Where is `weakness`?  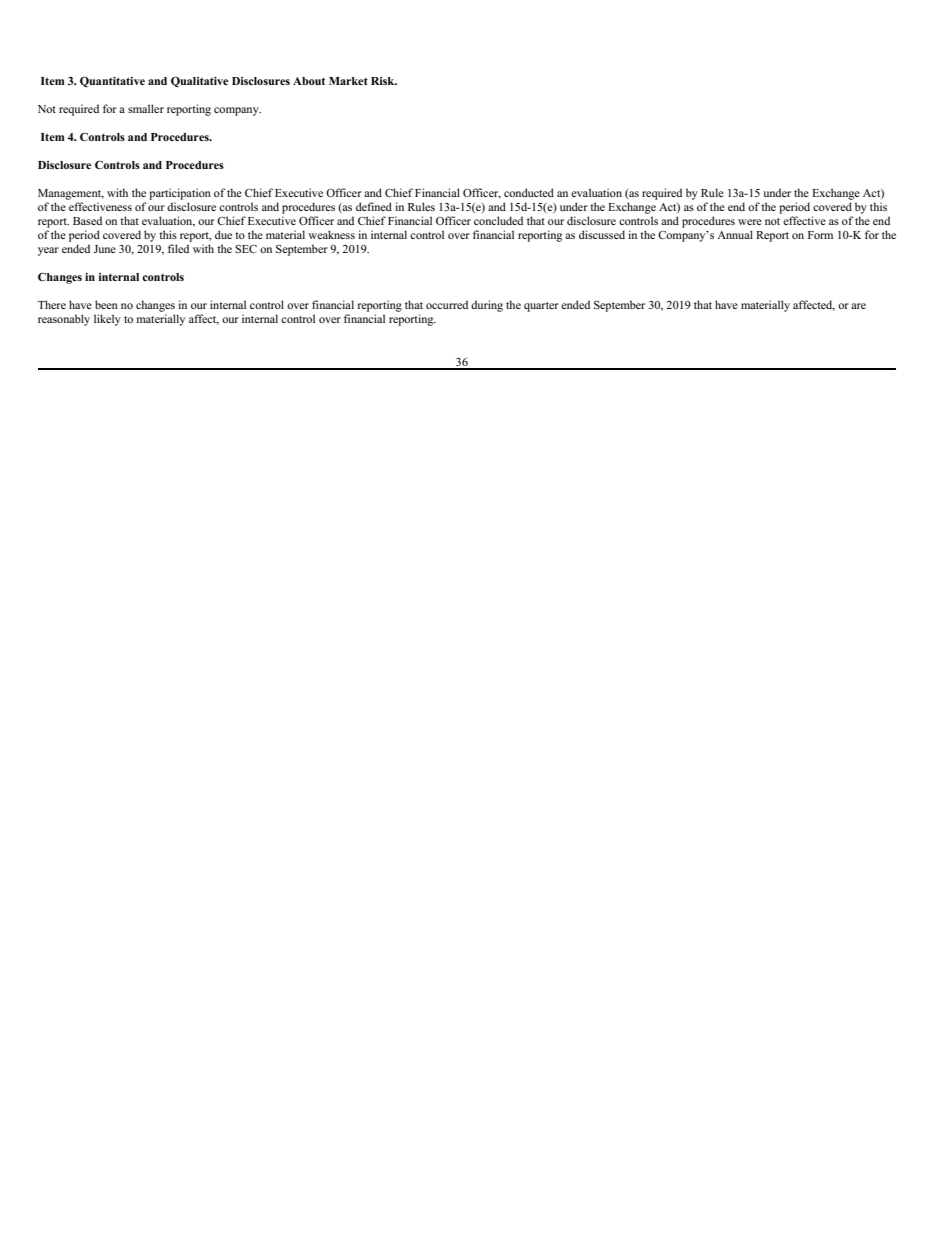
weakness is located at coordinates (331, 234).
